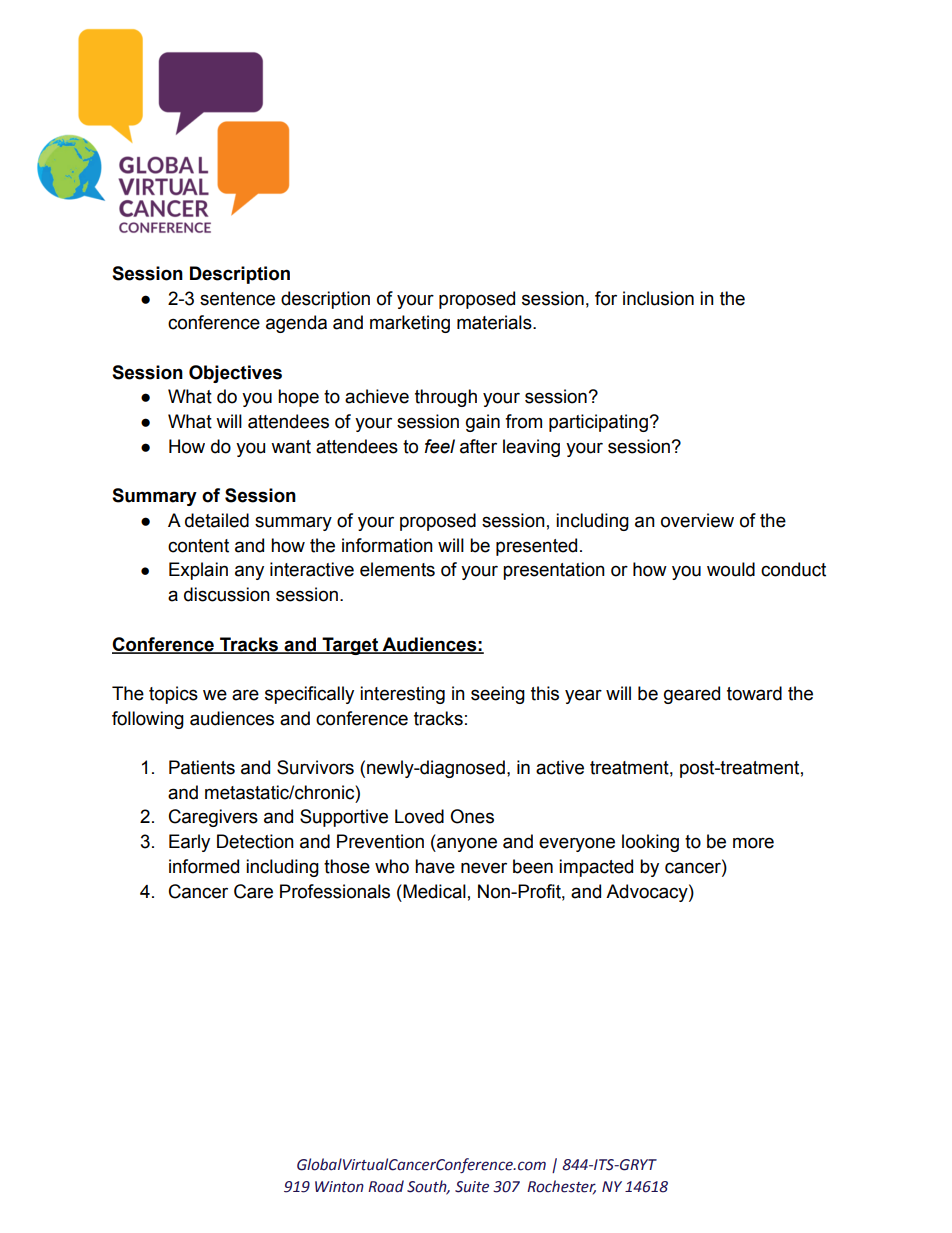 The width and height of the page is (952, 1233). I want to click on materials, so click(495, 322).
